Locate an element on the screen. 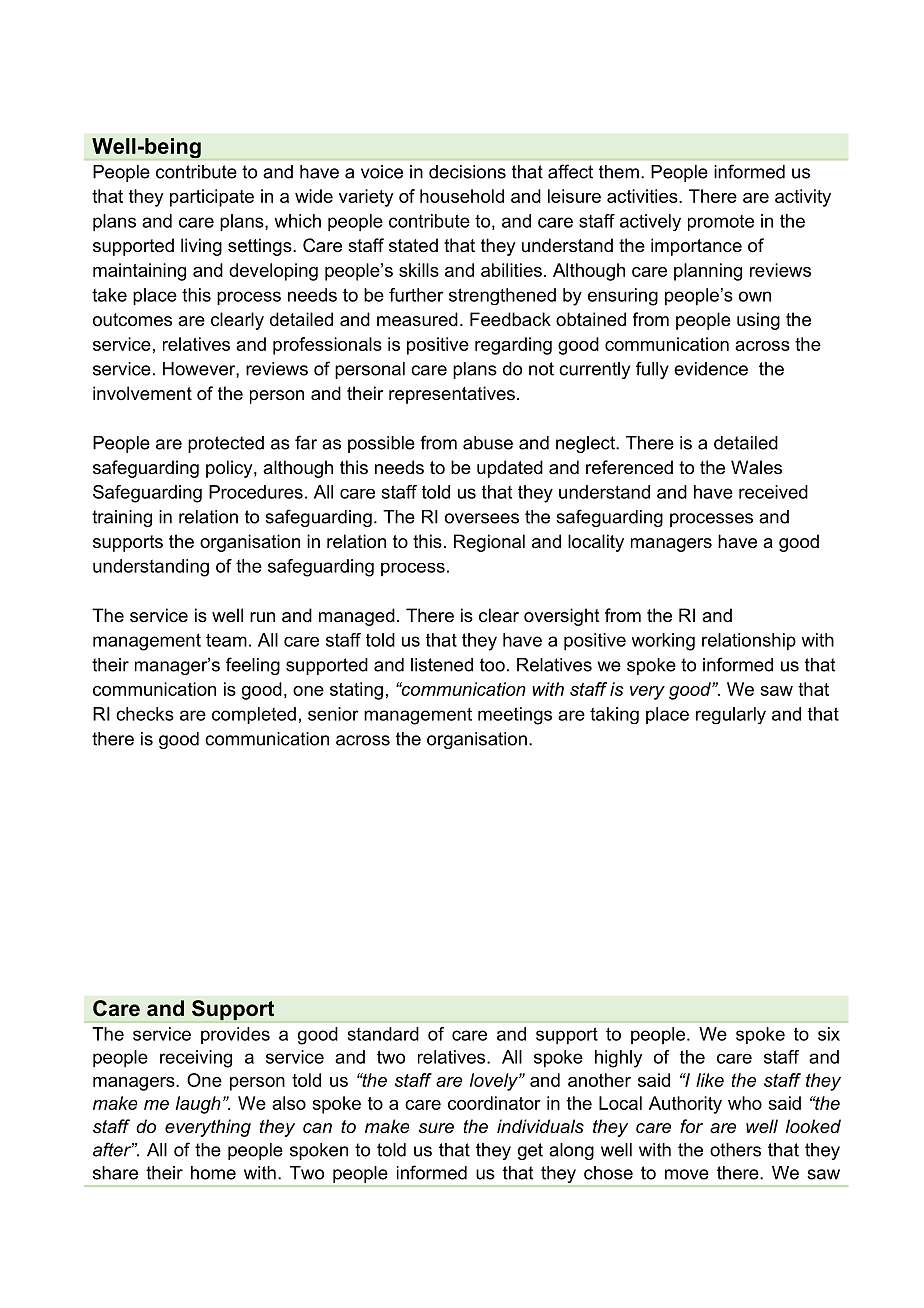  promote is located at coordinates (721, 223).
